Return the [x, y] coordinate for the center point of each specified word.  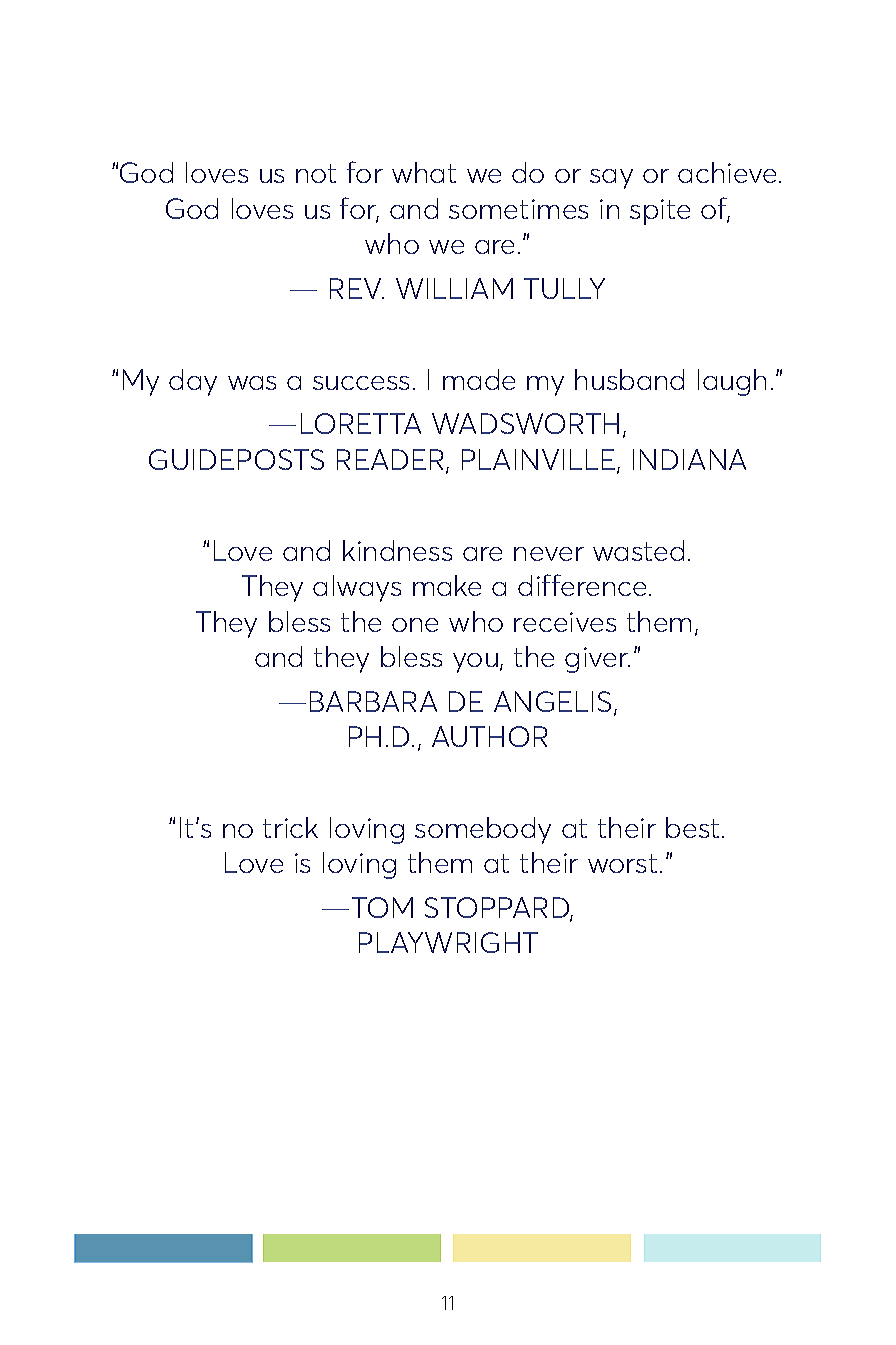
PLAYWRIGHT [448, 942]
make [447, 585]
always [357, 588]
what [424, 172]
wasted [638, 550]
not [316, 173]
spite [660, 212]
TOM [382, 907]
